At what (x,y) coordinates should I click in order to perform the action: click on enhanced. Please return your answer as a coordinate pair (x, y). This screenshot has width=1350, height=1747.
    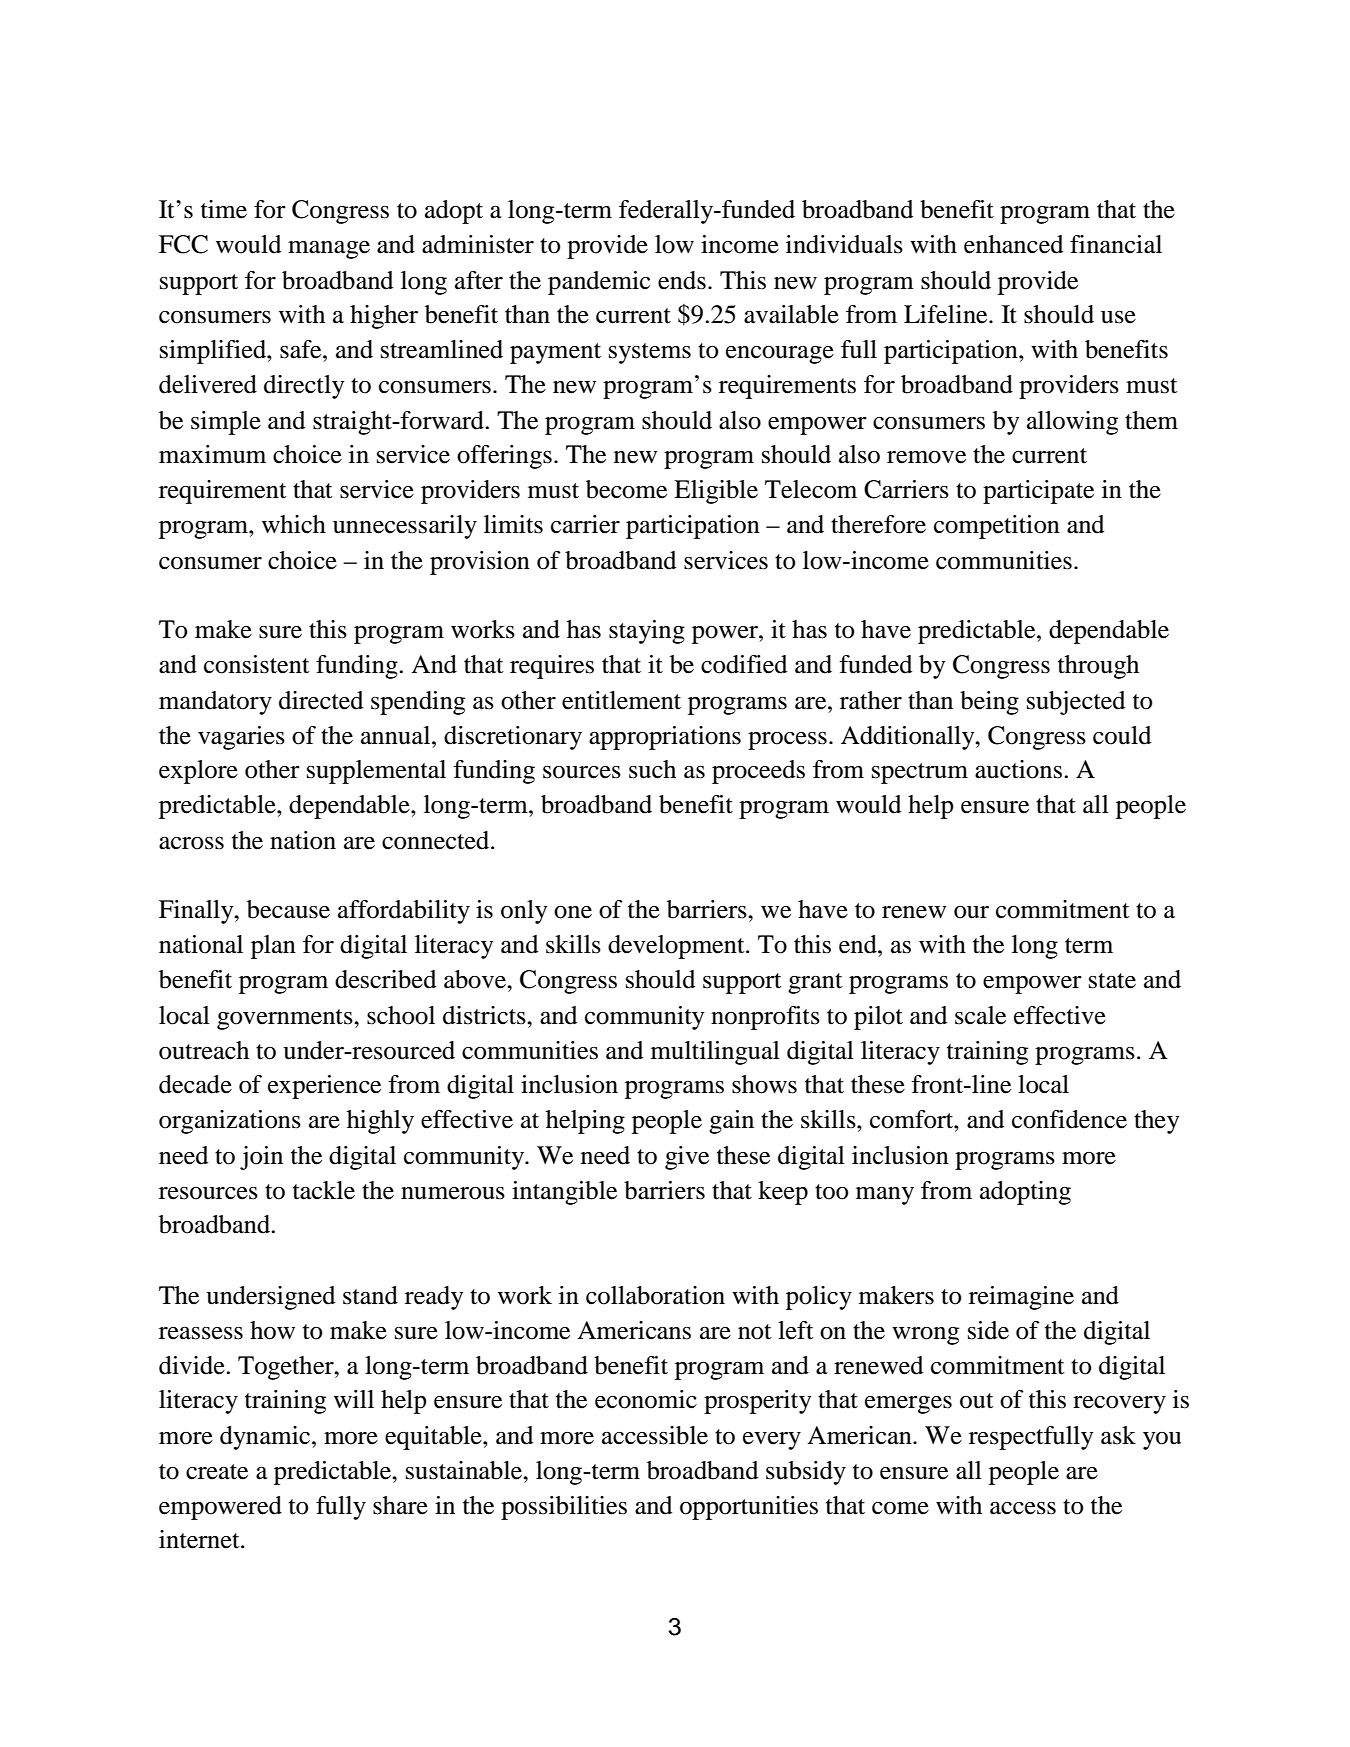
    Looking at the image, I should click on (1014, 244).
